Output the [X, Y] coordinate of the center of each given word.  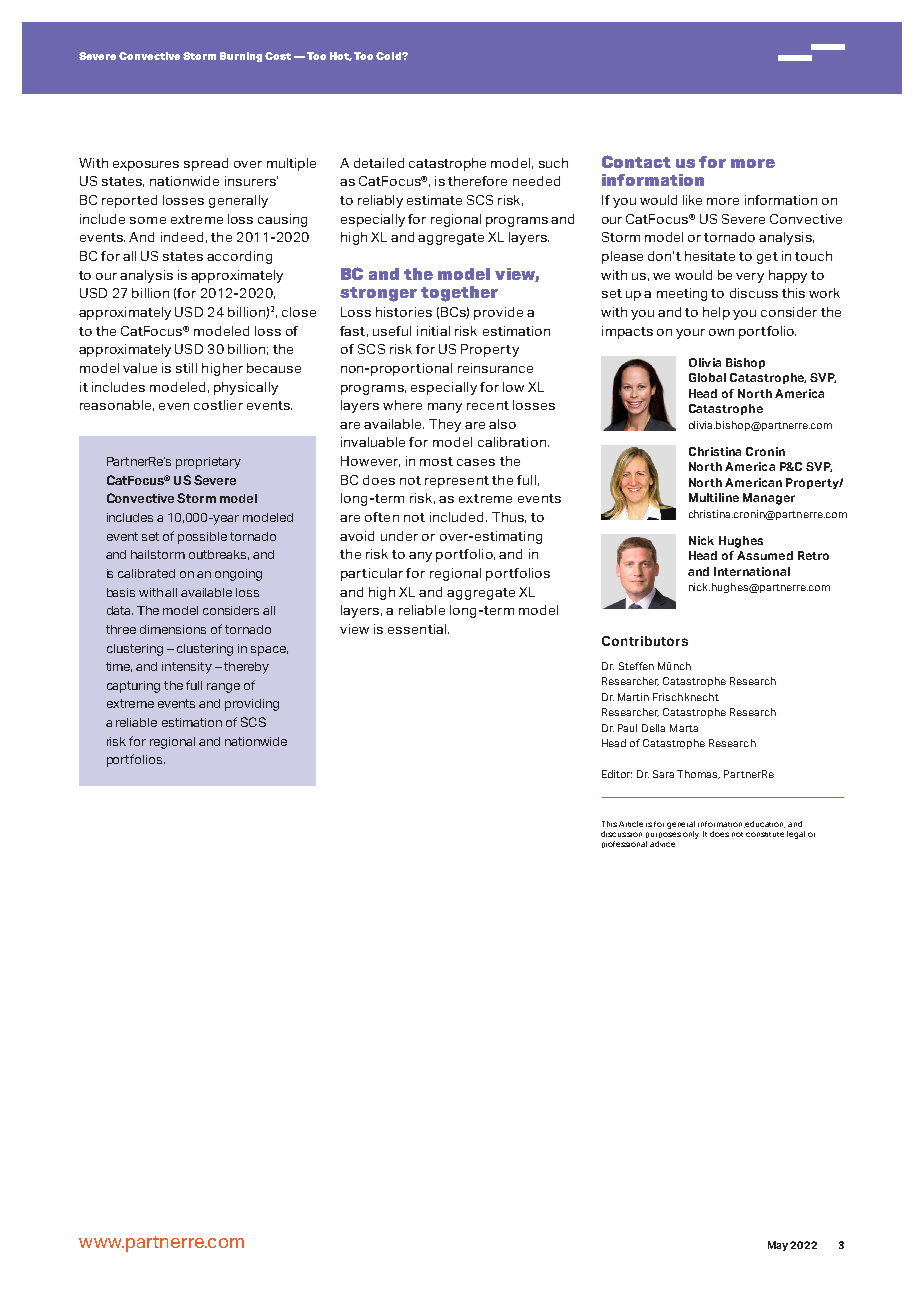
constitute [765, 834]
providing [252, 705]
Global [707, 377]
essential [418, 629]
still [186, 368]
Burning [241, 57]
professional [624, 844]
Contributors [645, 641]
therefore [477, 181]
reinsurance [495, 368]
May [779, 1246]
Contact [636, 161]
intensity [187, 668]
